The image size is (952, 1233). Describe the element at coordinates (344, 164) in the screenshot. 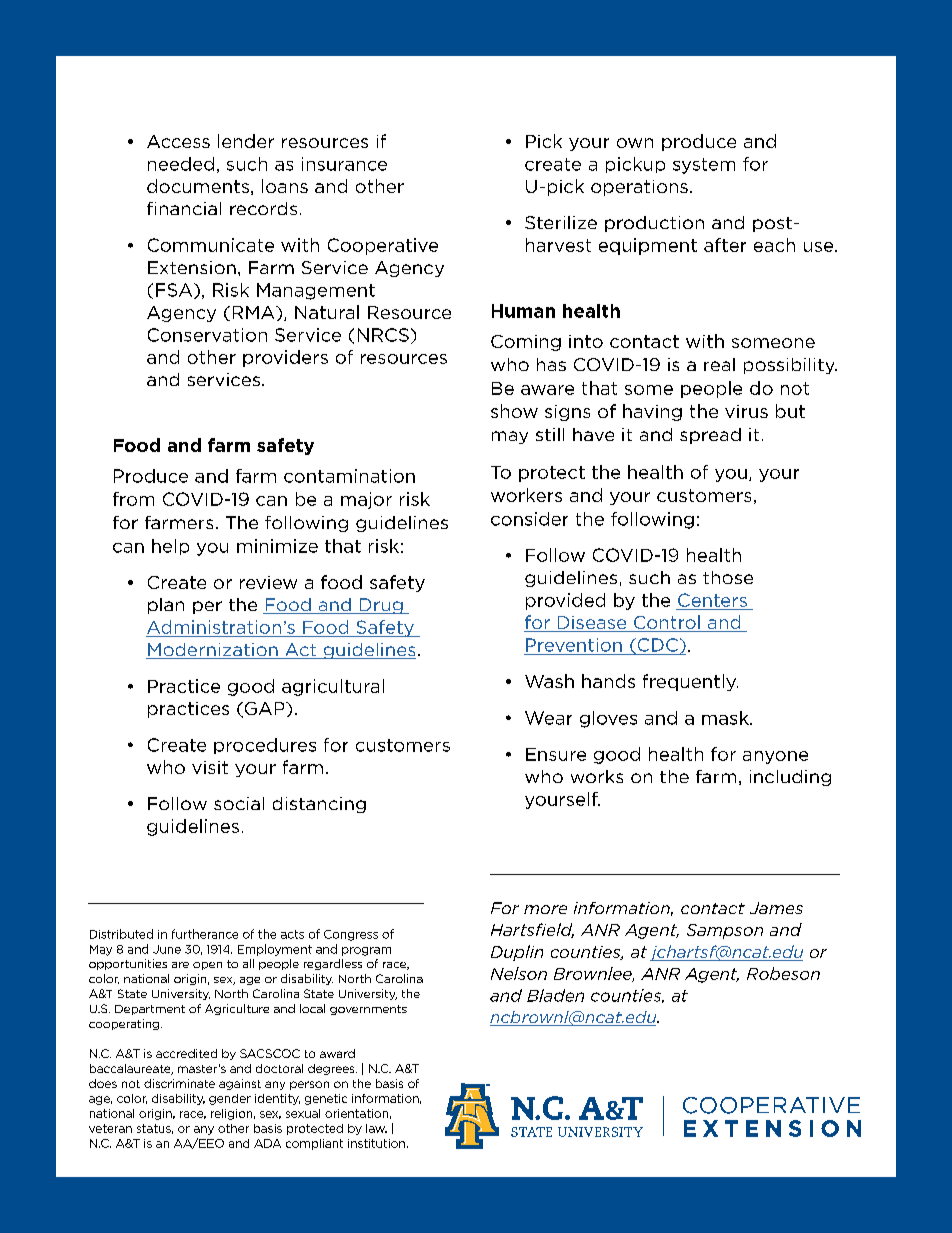

I see `insurance` at that location.
